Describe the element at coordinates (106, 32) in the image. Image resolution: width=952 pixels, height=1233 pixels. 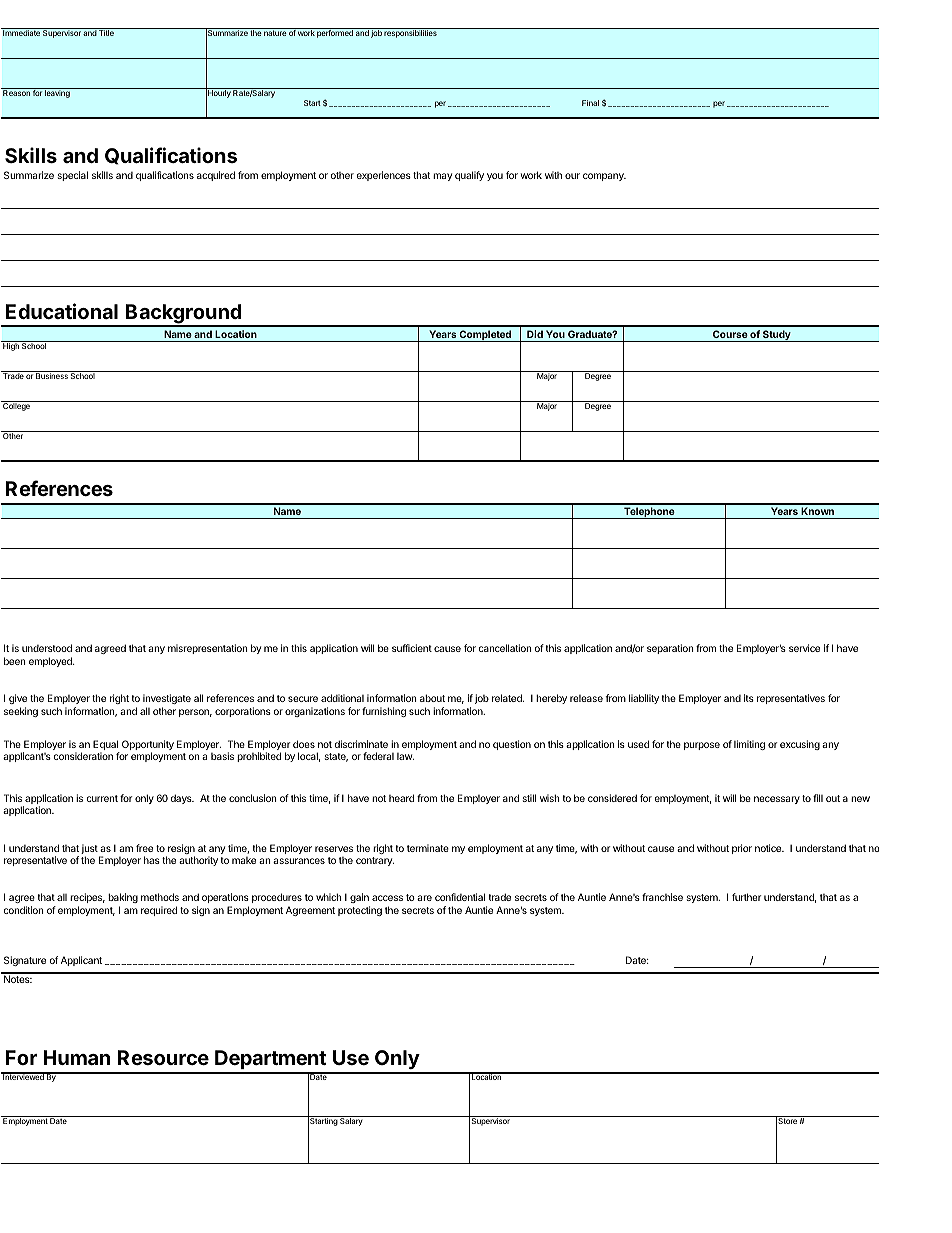
I see `Title` at that location.
